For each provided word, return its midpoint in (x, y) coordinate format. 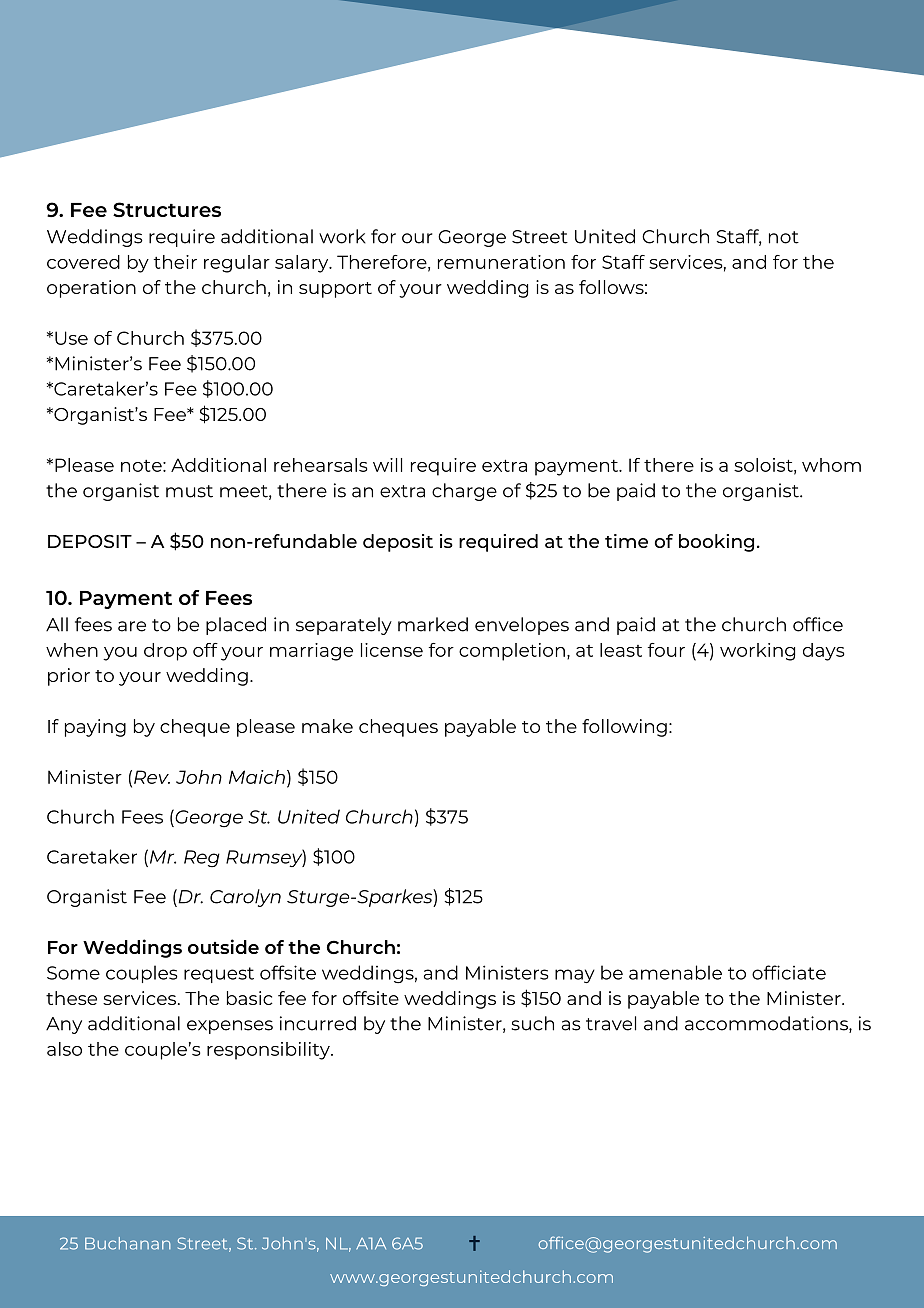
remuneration (501, 262)
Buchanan (128, 1243)
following (624, 728)
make (327, 726)
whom (831, 465)
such (533, 1023)
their (175, 262)
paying (95, 728)
